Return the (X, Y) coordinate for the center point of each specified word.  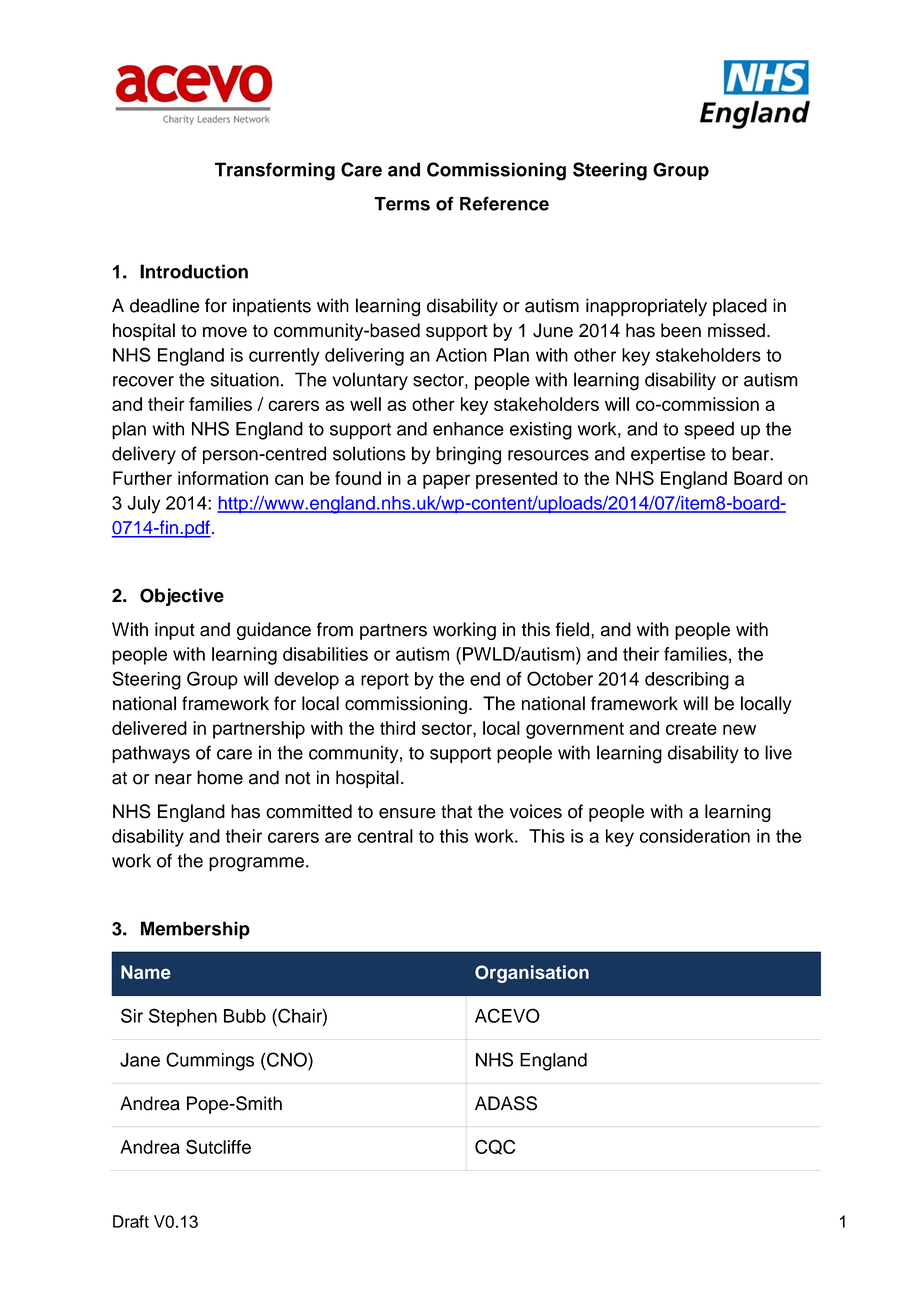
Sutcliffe (218, 1146)
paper (446, 481)
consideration (695, 836)
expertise (668, 455)
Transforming (275, 171)
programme (256, 864)
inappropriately (646, 307)
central (385, 836)
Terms (402, 204)
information (223, 478)
